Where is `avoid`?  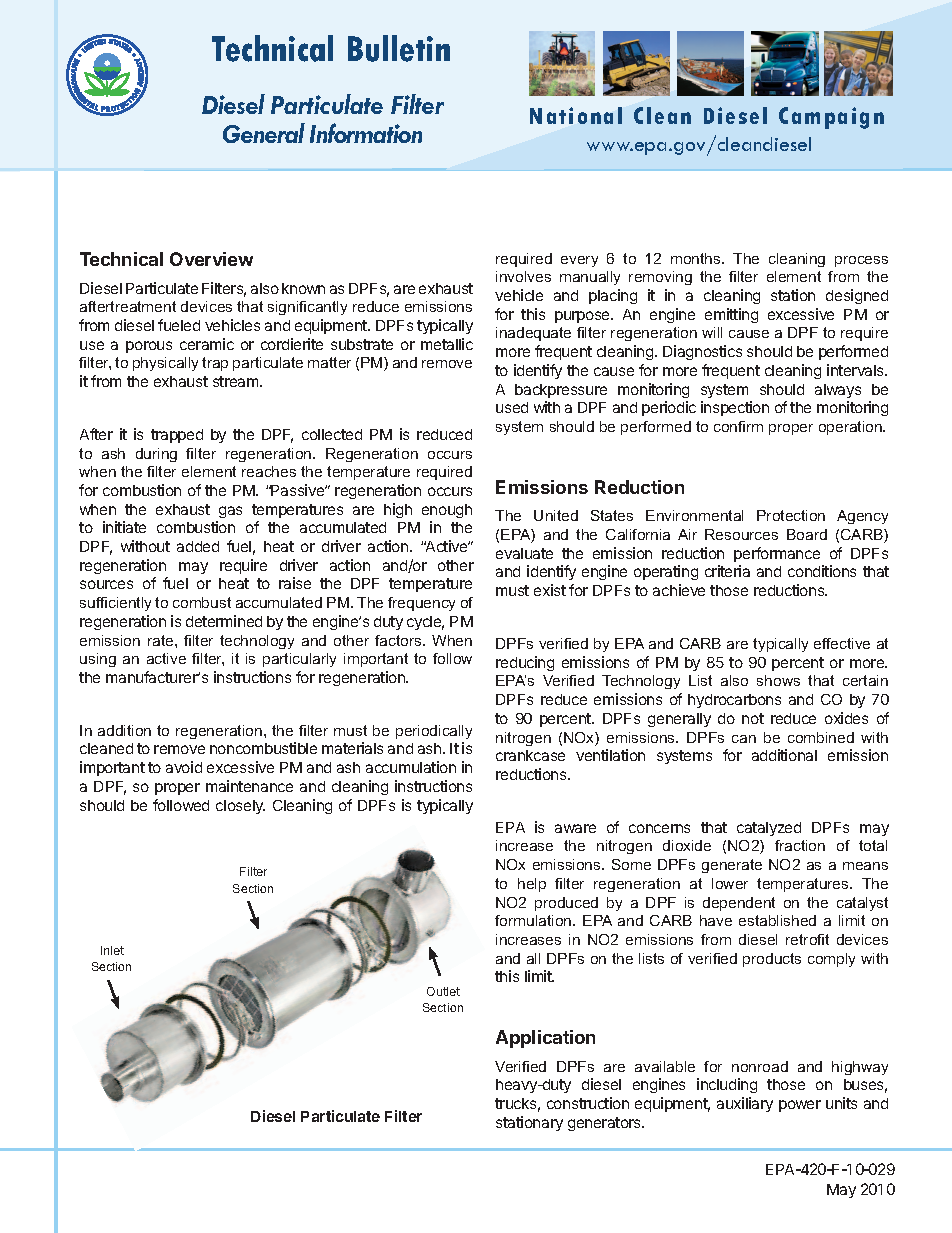
avoid is located at coordinates (184, 767).
